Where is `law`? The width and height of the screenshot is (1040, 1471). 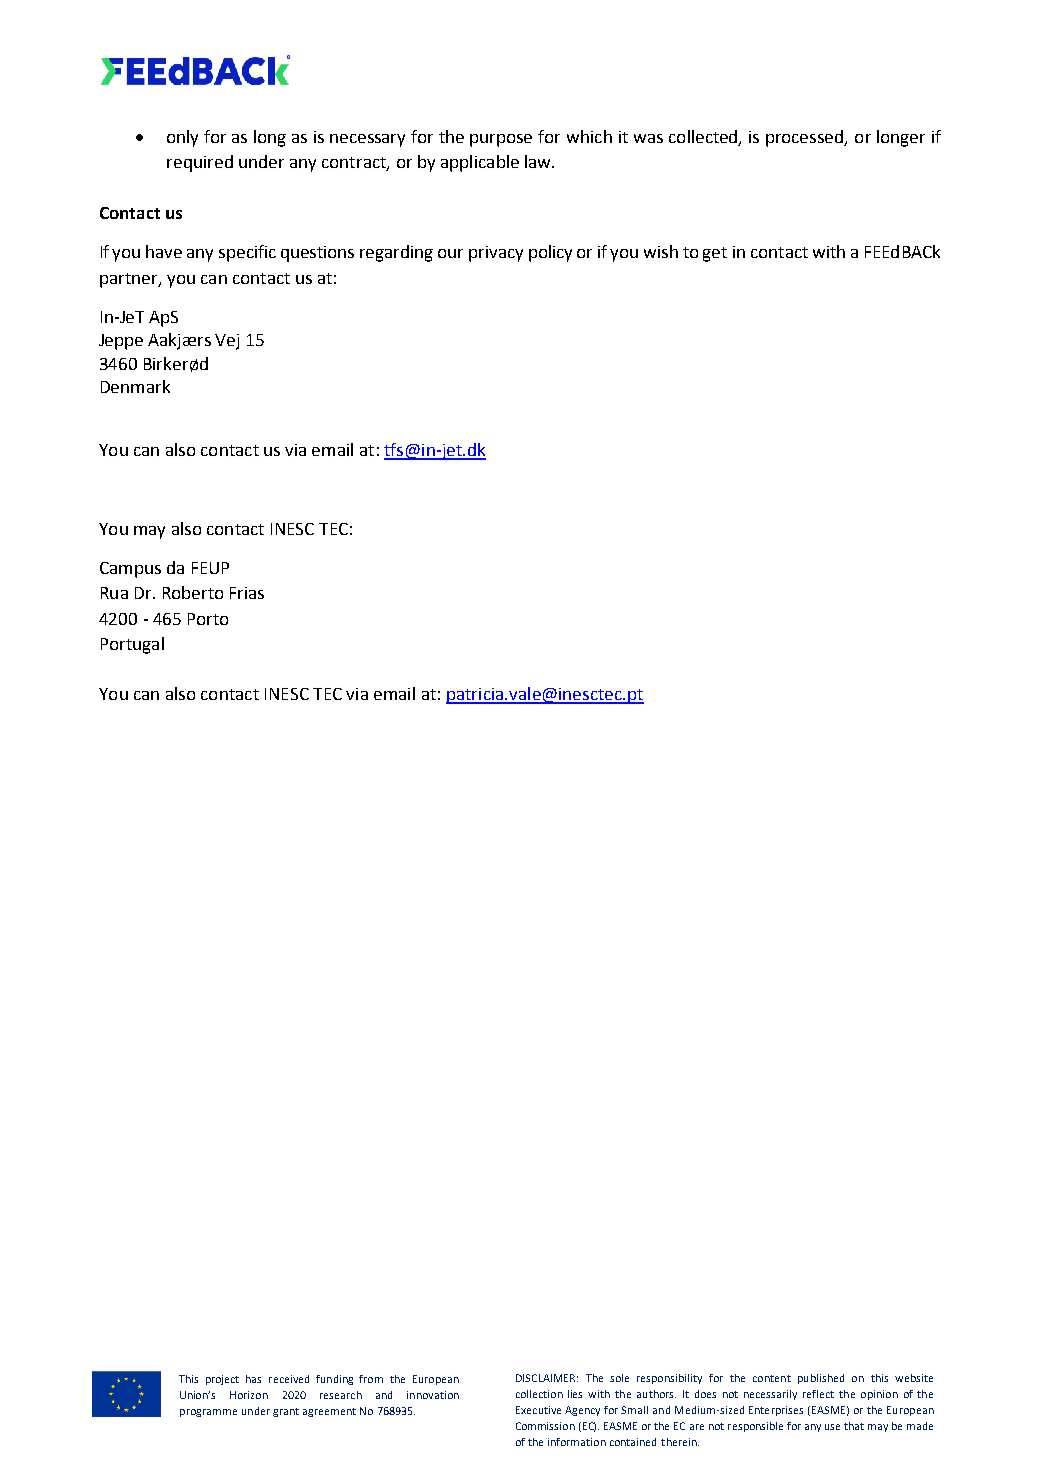
law is located at coordinates (539, 161).
